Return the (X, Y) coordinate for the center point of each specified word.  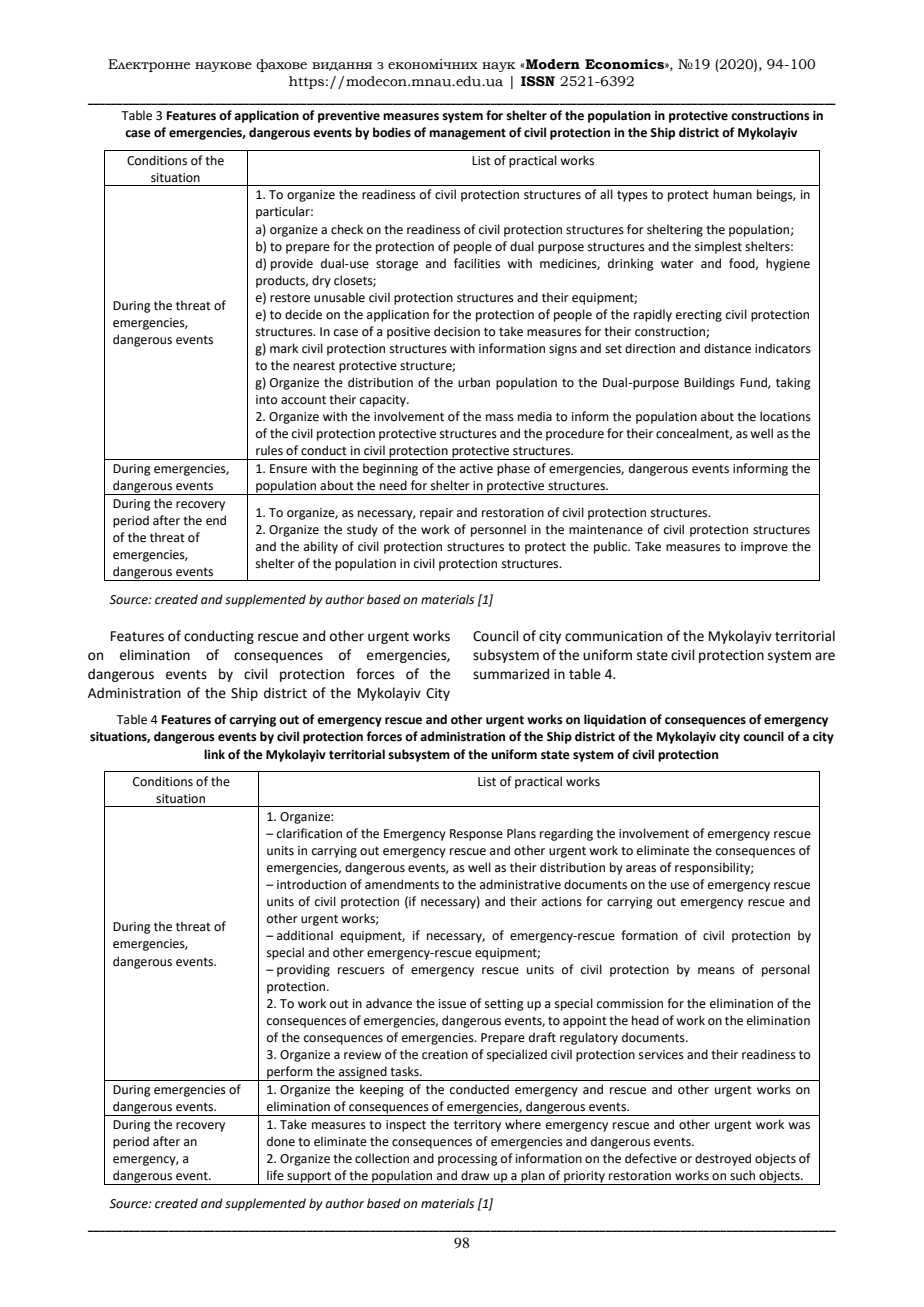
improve (764, 548)
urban (474, 382)
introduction (311, 884)
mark (284, 348)
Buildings (709, 383)
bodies (392, 132)
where (523, 1124)
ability (321, 547)
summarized (511, 674)
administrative (520, 884)
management (467, 134)
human (732, 194)
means (716, 971)
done (281, 1141)
